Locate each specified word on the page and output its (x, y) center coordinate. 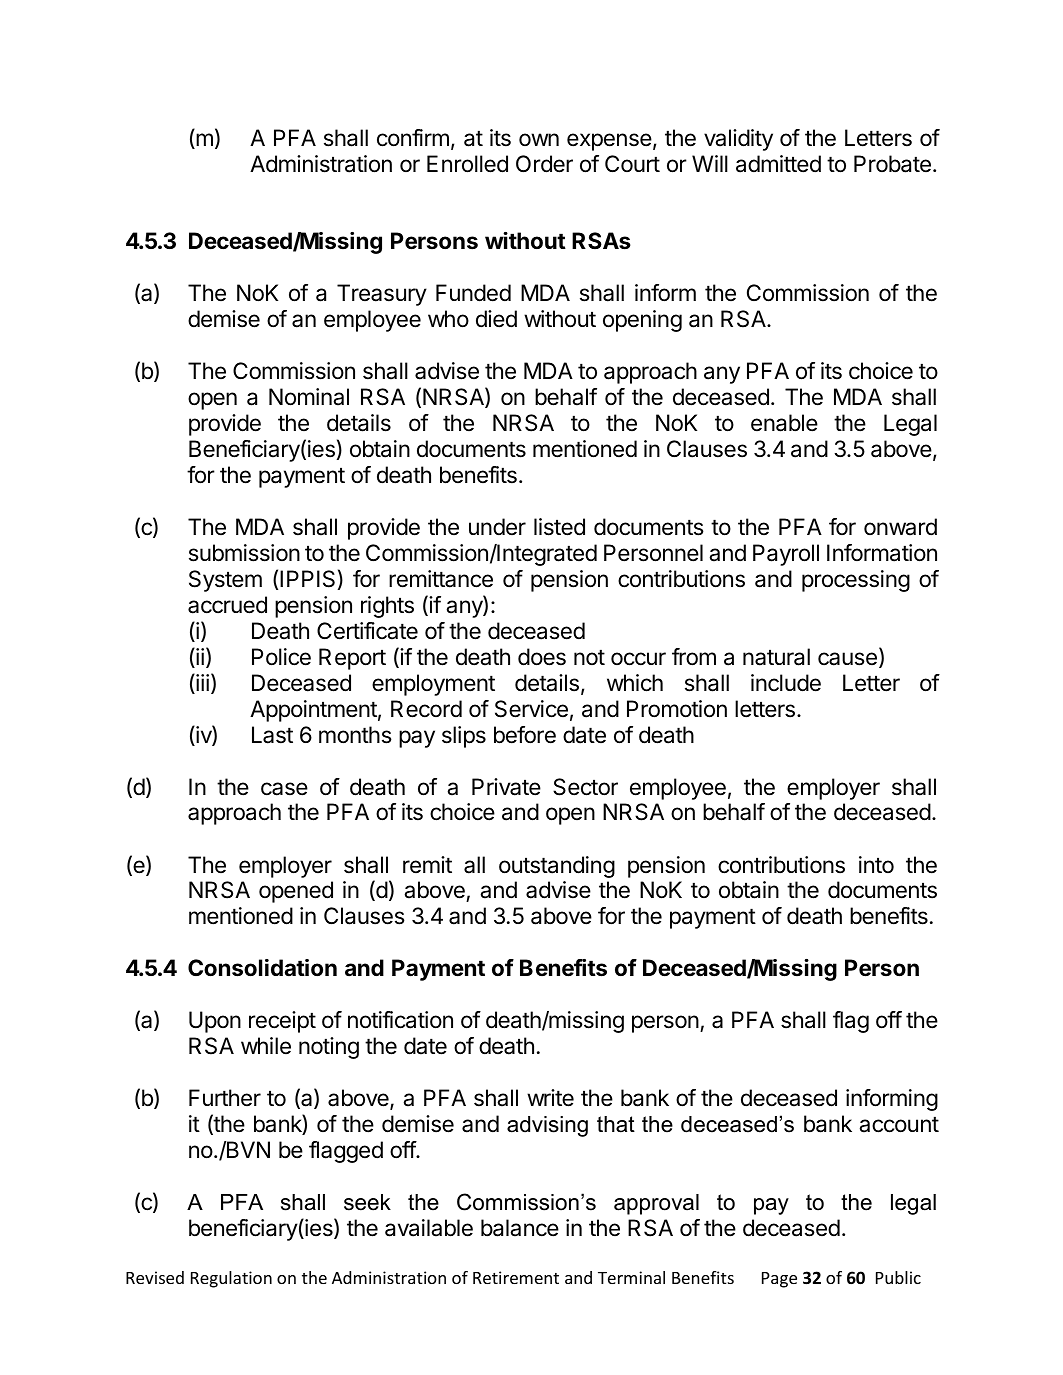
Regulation (231, 1279)
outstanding (557, 867)
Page (779, 1280)
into (876, 864)
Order (544, 164)
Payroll (786, 555)
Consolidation (262, 968)
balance (520, 1228)
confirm (413, 138)
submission (244, 553)
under (497, 526)
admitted (778, 164)
